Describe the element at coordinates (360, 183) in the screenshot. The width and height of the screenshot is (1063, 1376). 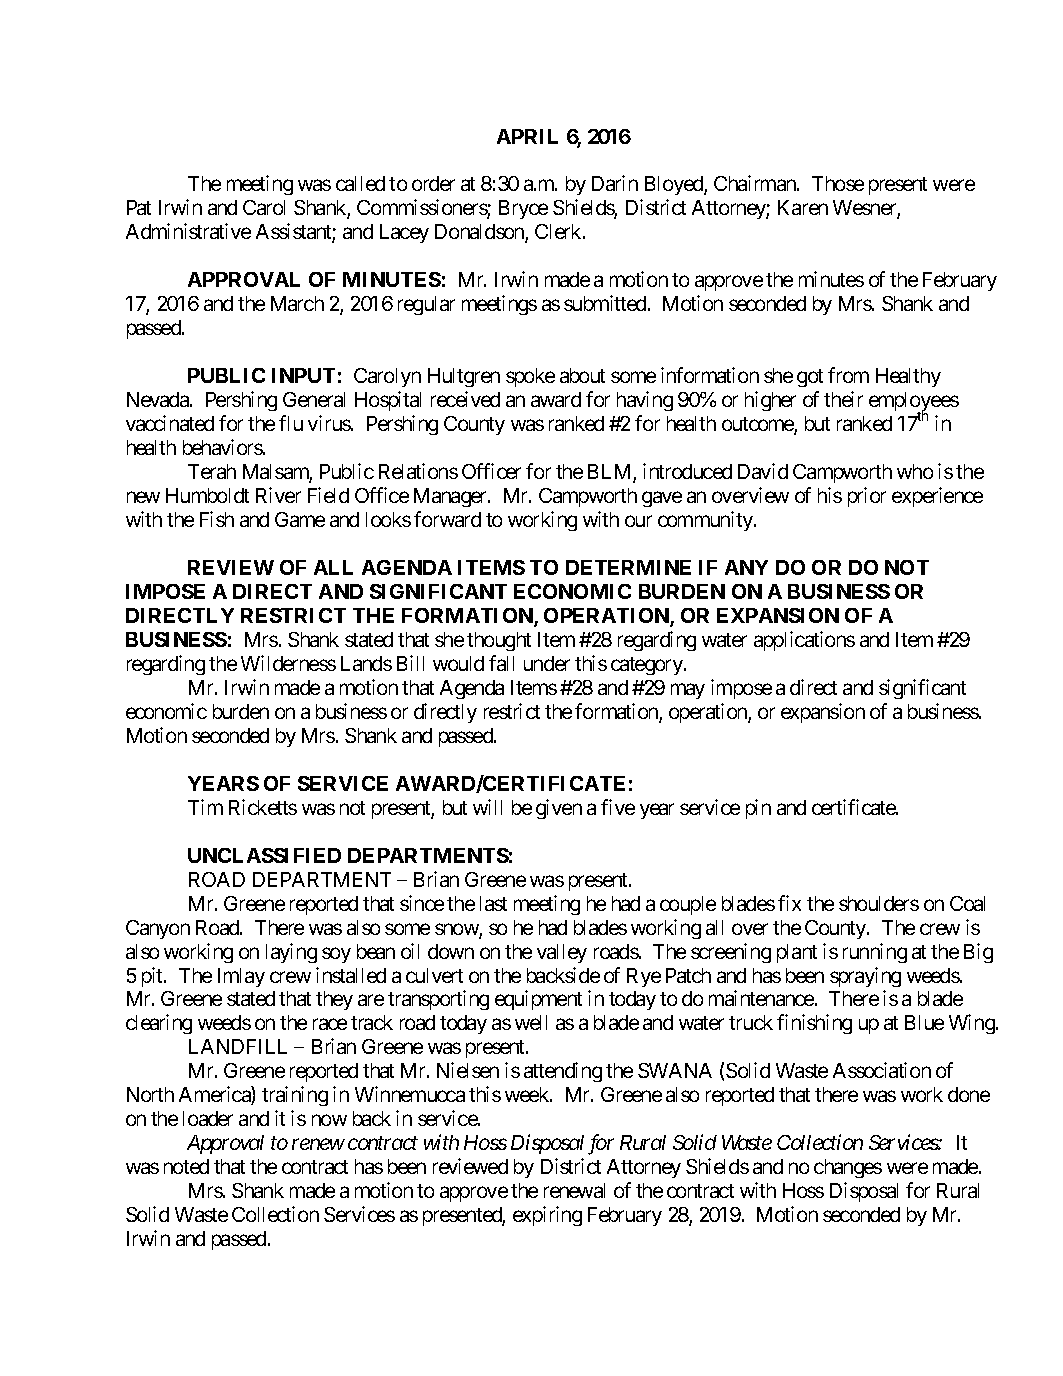
I see `called` at that location.
